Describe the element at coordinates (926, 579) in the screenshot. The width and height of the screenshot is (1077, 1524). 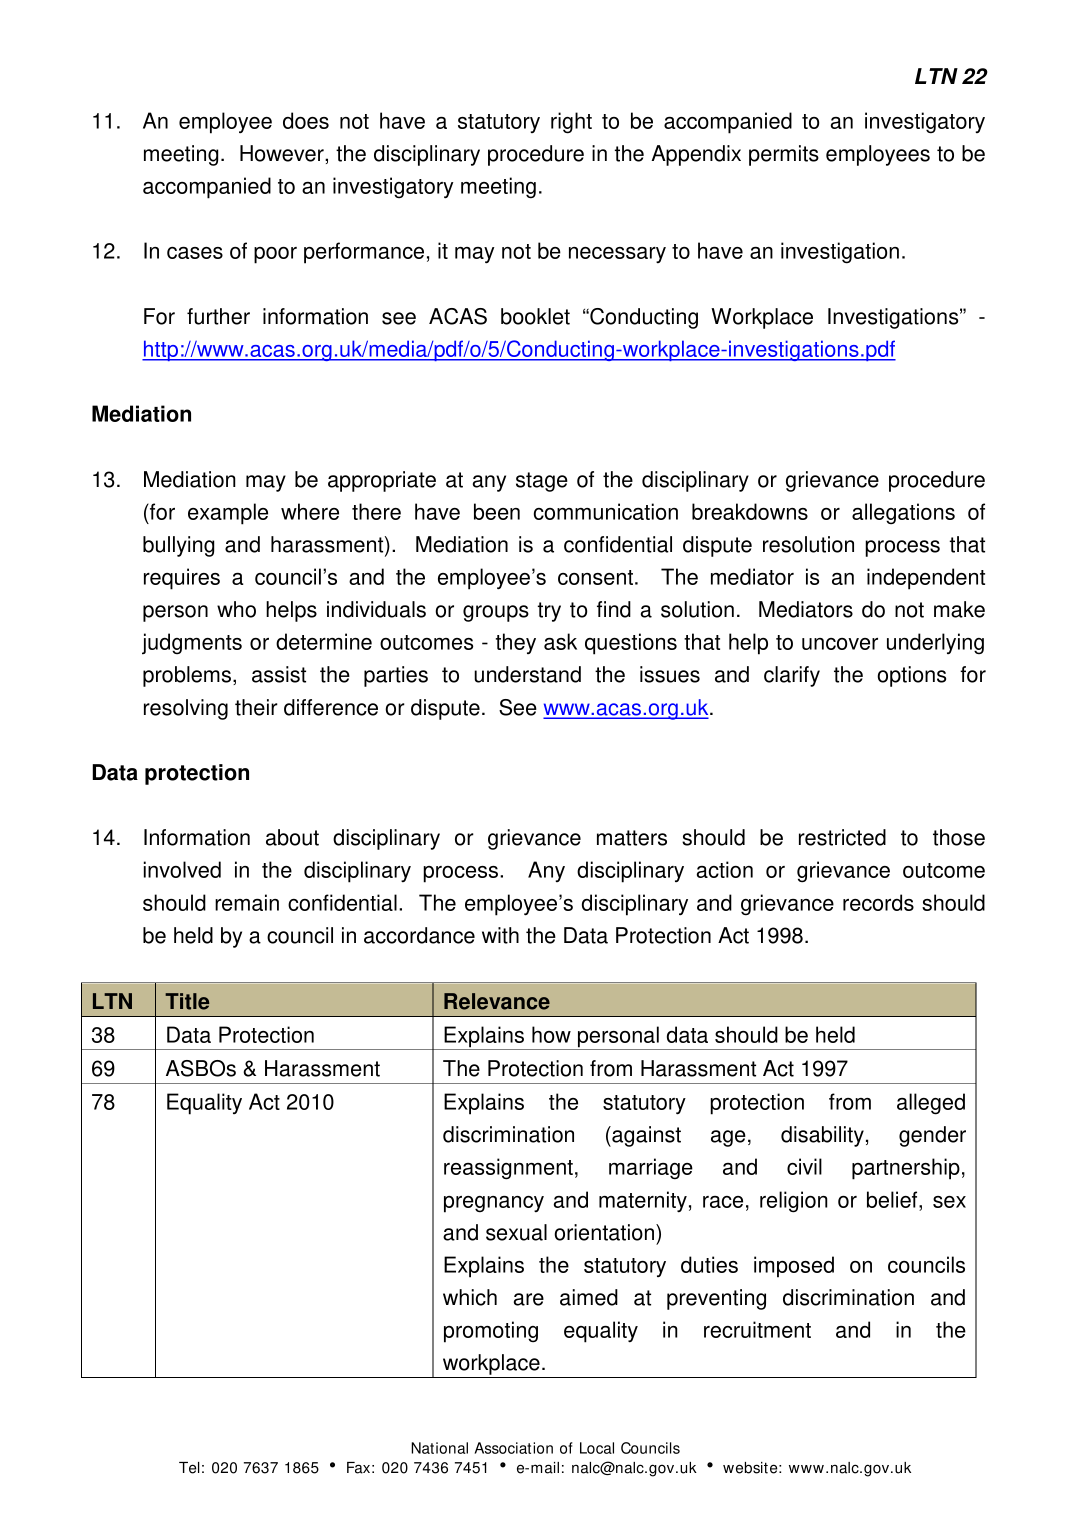
I see `independent` at that location.
